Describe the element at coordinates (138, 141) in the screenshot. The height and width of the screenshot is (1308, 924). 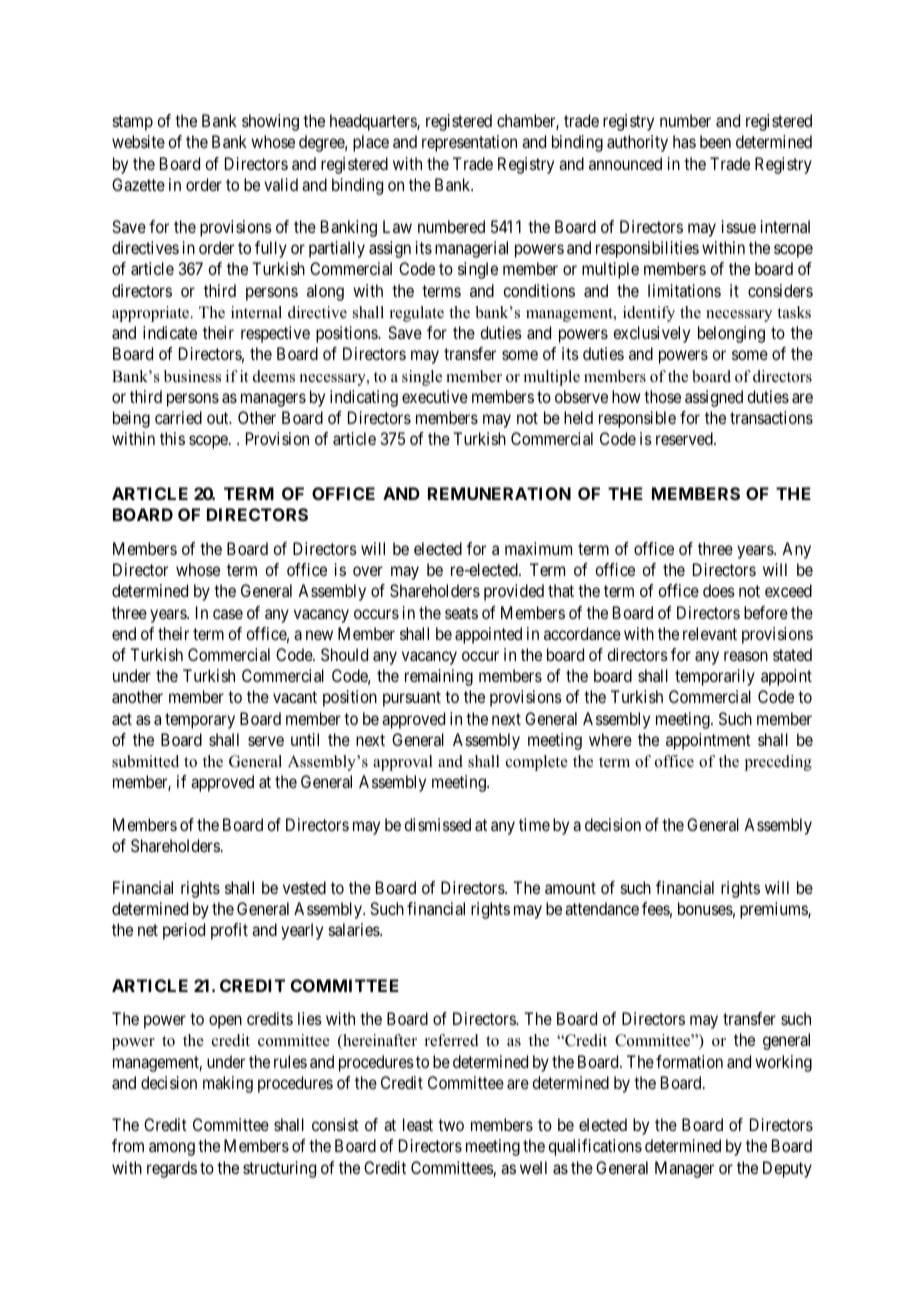
I see `website` at that location.
